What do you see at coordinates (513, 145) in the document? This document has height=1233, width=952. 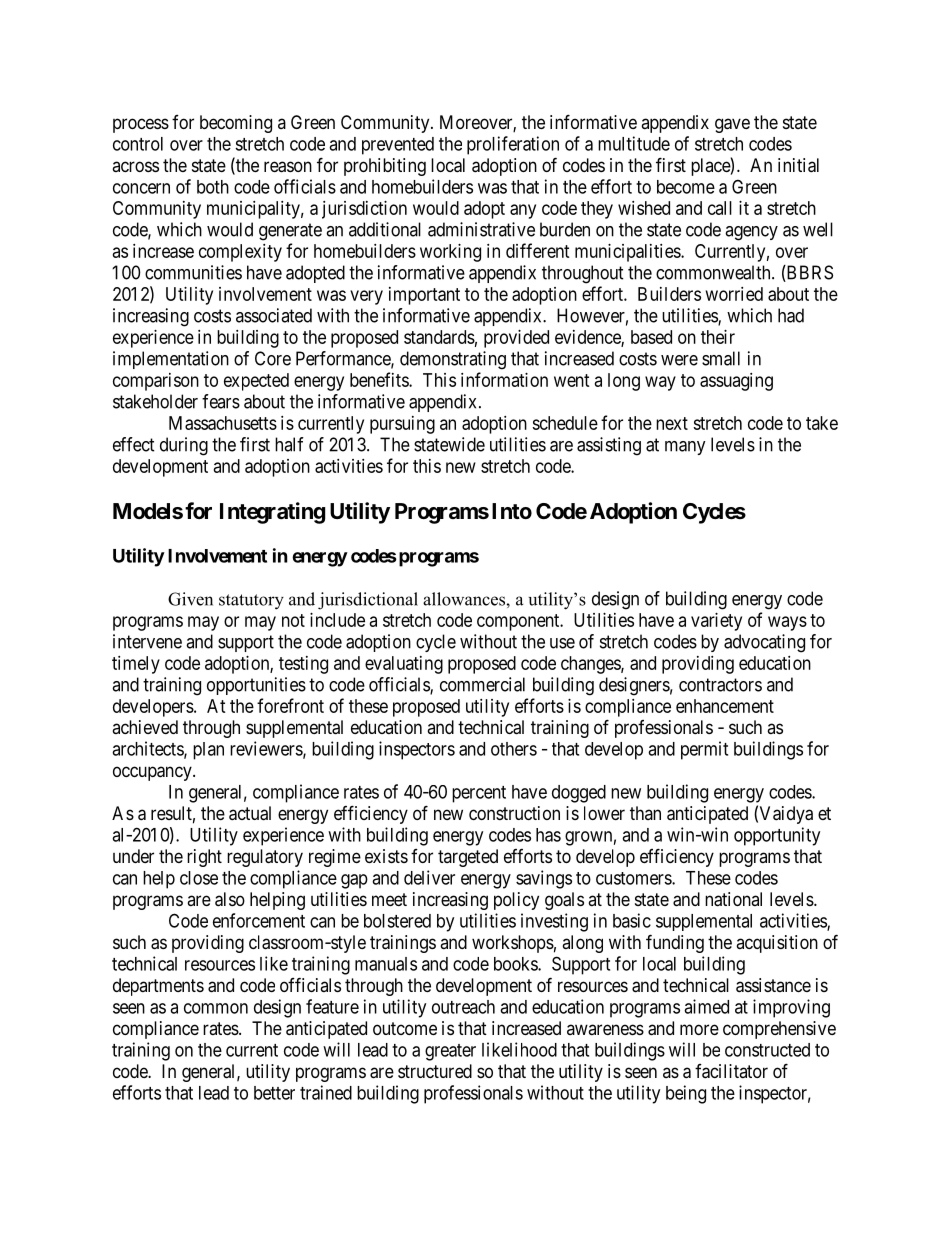 I see `proliferation` at bounding box center [513, 145].
